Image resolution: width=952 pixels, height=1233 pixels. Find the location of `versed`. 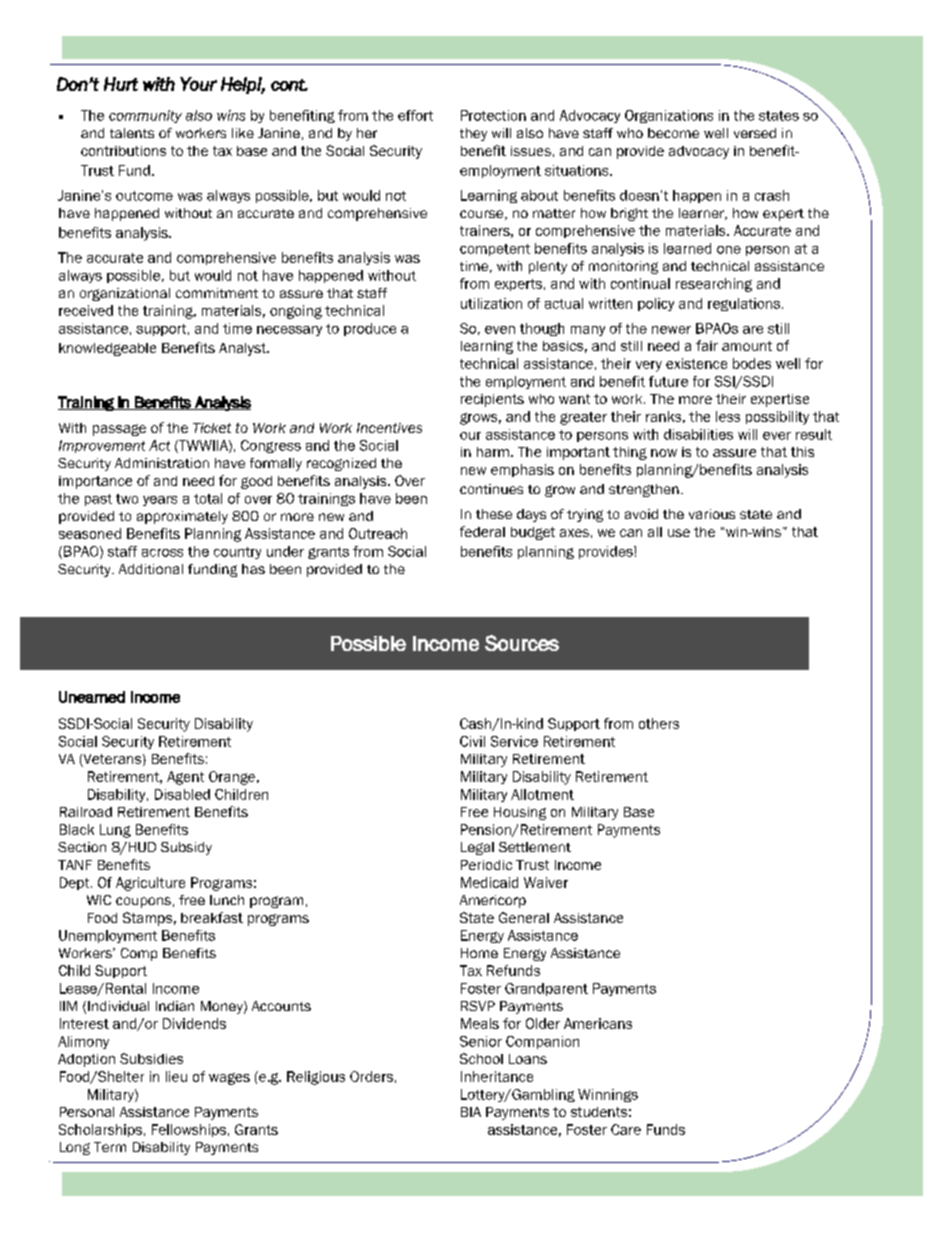

versed is located at coordinates (755, 133).
